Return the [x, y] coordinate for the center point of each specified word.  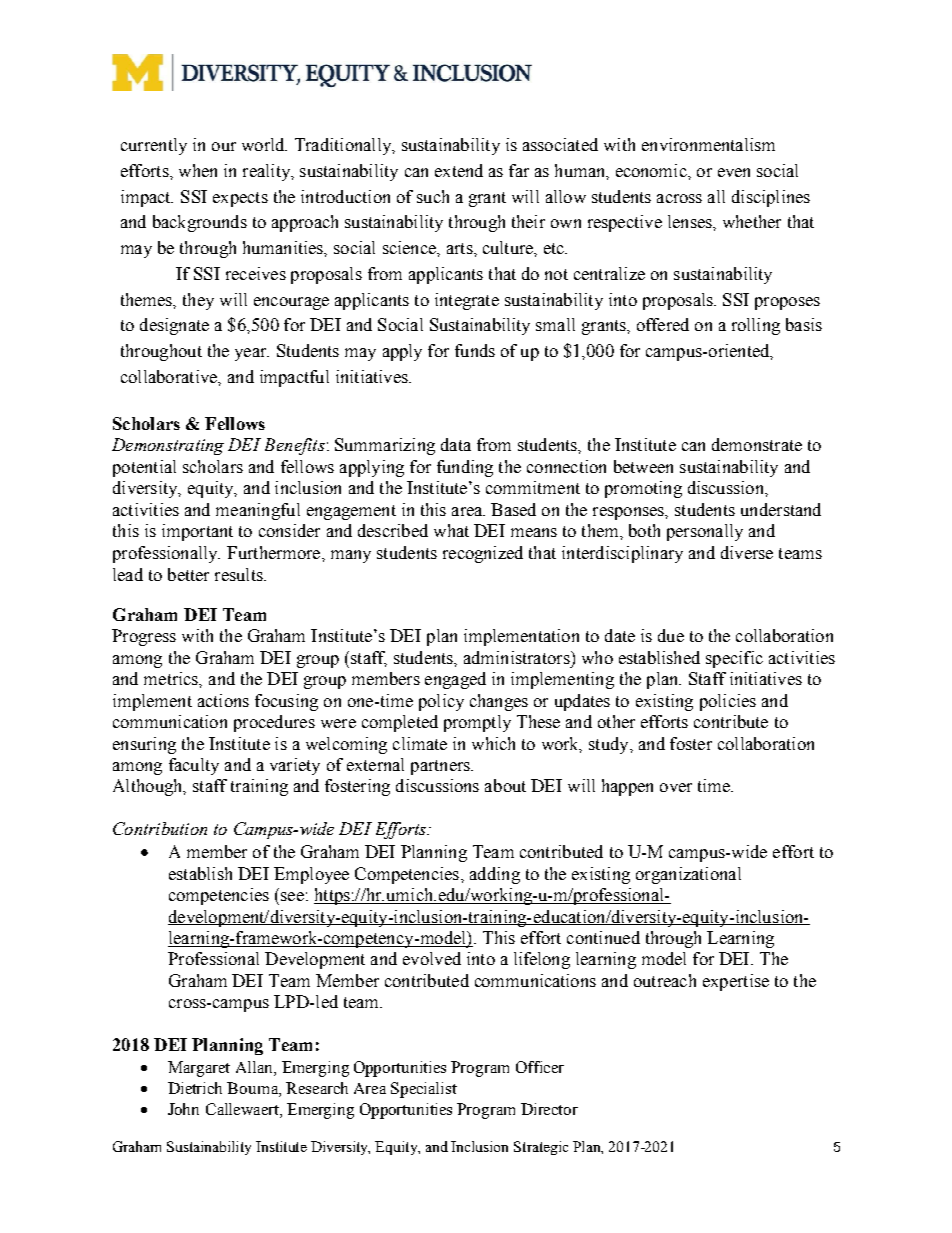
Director [549, 1109]
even [734, 172]
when [198, 170]
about [505, 785]
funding [465, 468]
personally [705, 532]
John [183, 1109]
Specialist [424, 1090]
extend [459, 170]
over [676, 787]
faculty [194, 766]
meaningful [258, 511]
